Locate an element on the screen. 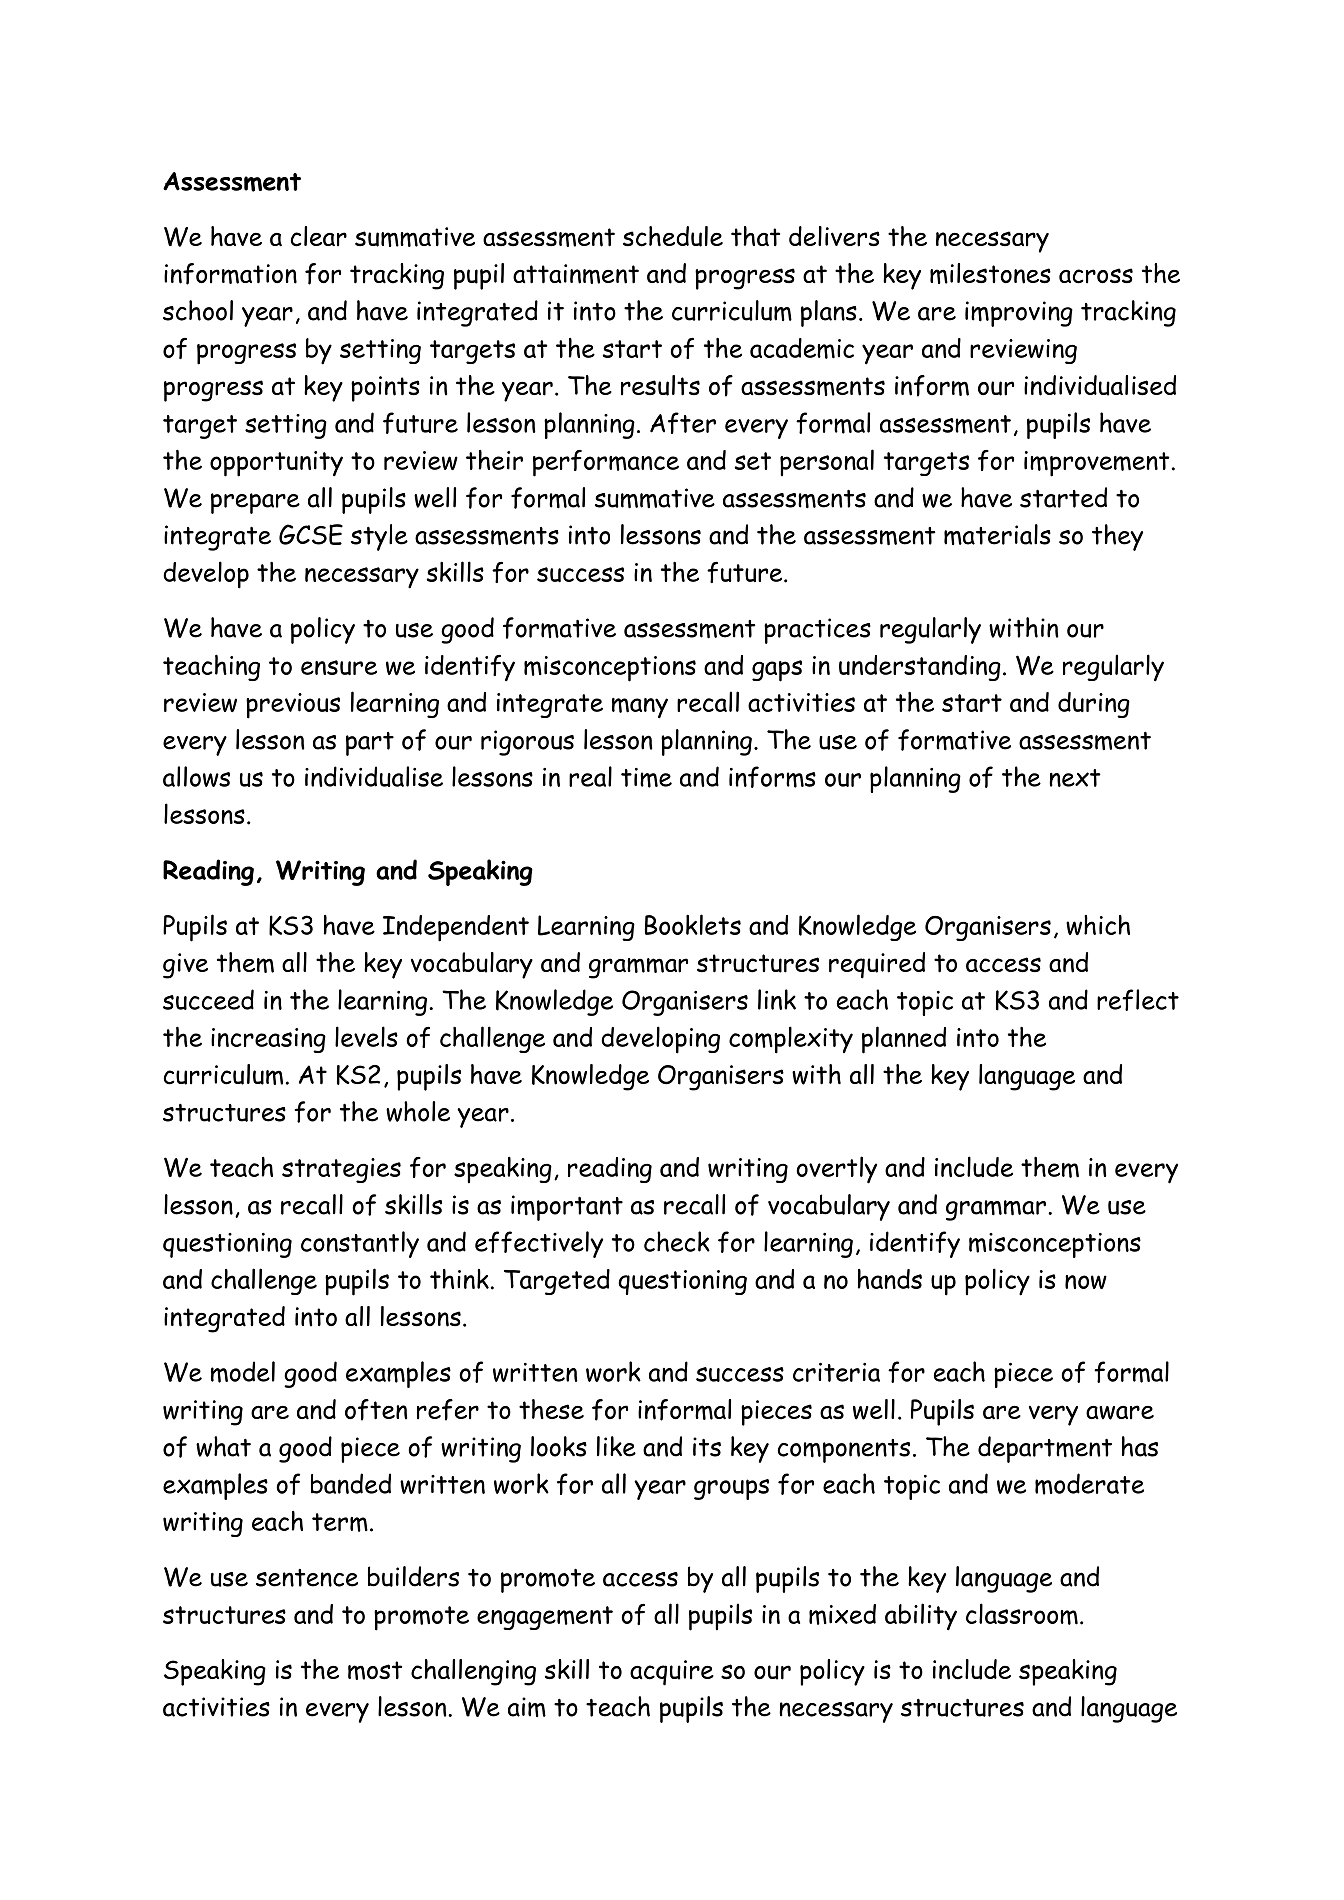 This screenshot has height=1900, width=1344. many is located at coordinates (640, 708).
